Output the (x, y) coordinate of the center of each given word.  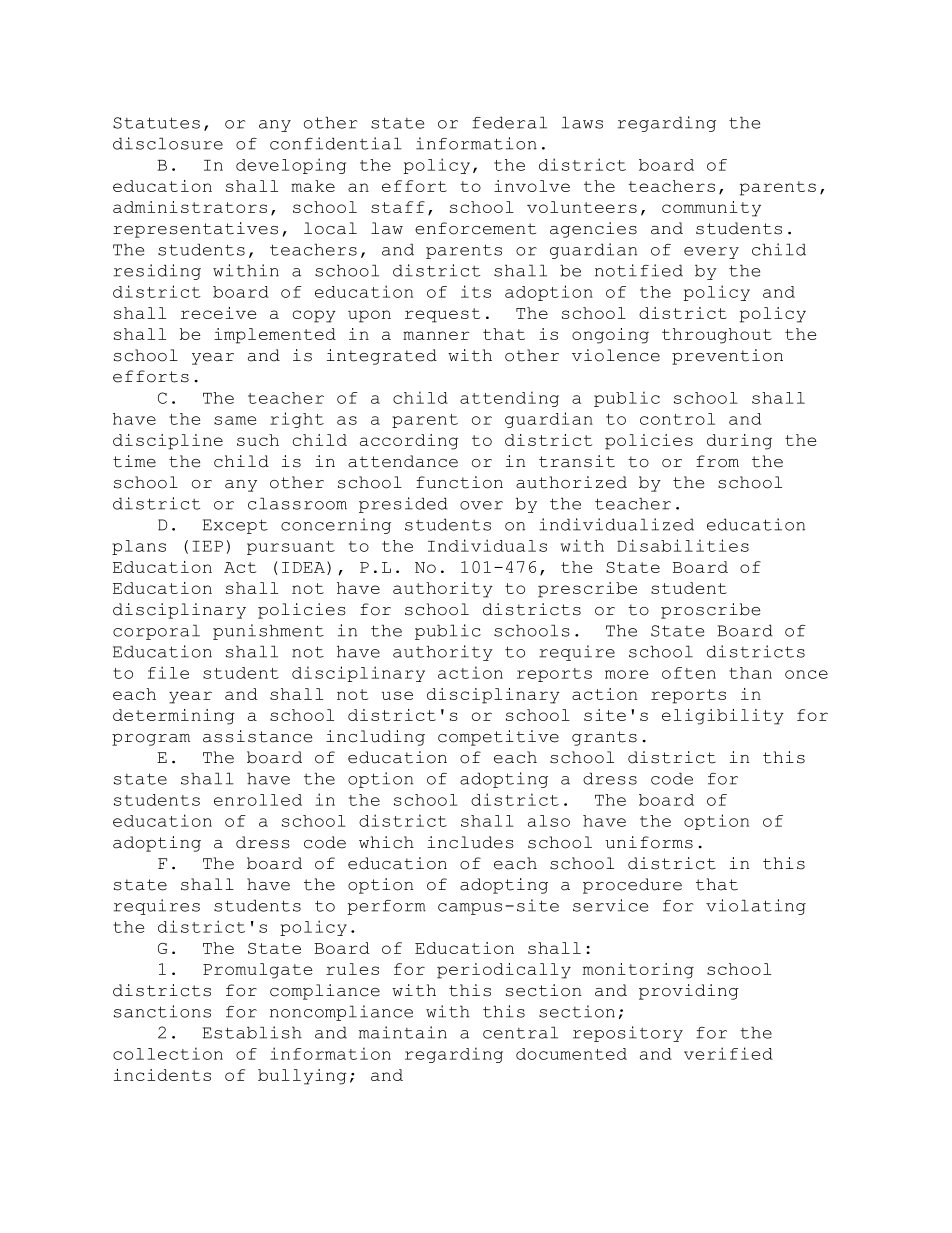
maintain (403, 1032)
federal (509, 122)
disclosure (168, 143)
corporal (156, 632)
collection (168, 1053)
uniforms (649, 842)
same (235, 420)
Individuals (487, 545)
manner (436, 335)
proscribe (710, 611)
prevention (727, 357)
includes (470, 842)
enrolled (258, 800)
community (711, 209)
